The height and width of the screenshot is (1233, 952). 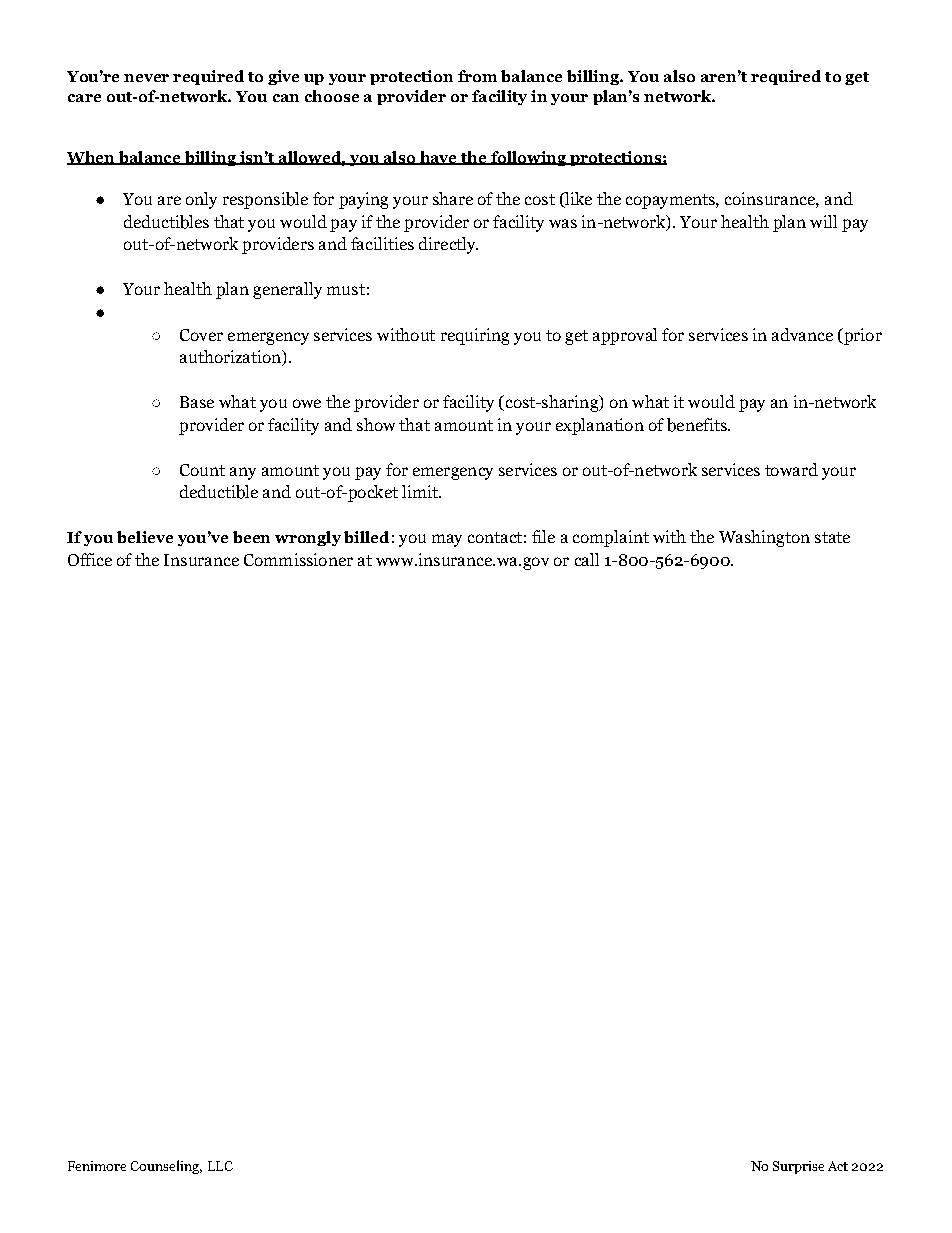 I want to click on call, so click(x=587, y=559).
